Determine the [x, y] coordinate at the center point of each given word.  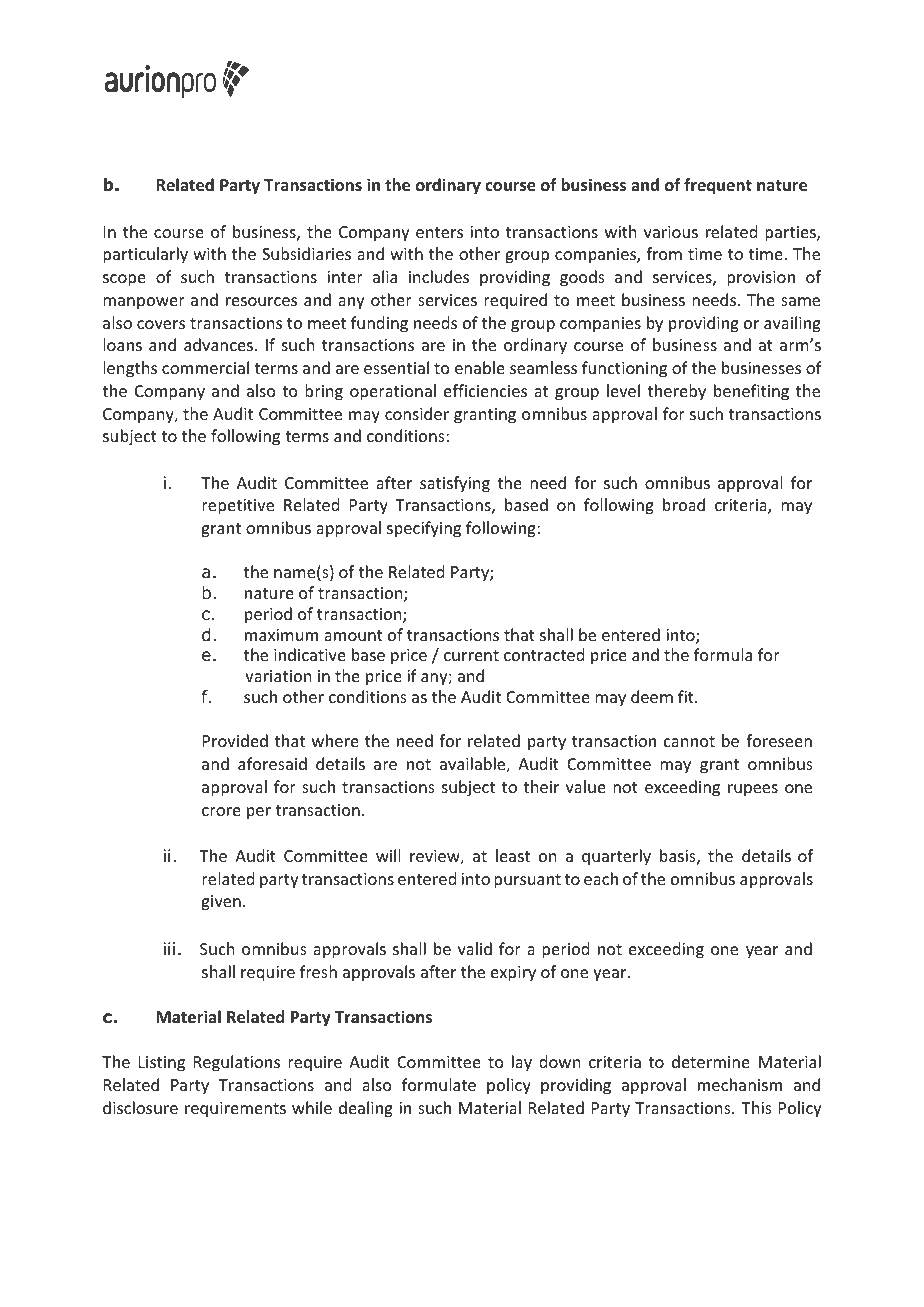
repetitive [238, 507]
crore [221, 811]
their [541, 786]
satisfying [455, 484]
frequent [718, 186]
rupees [753, 790]
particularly [145, 255]
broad [684, 504]
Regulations [237, 1063]
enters [439, 232]
